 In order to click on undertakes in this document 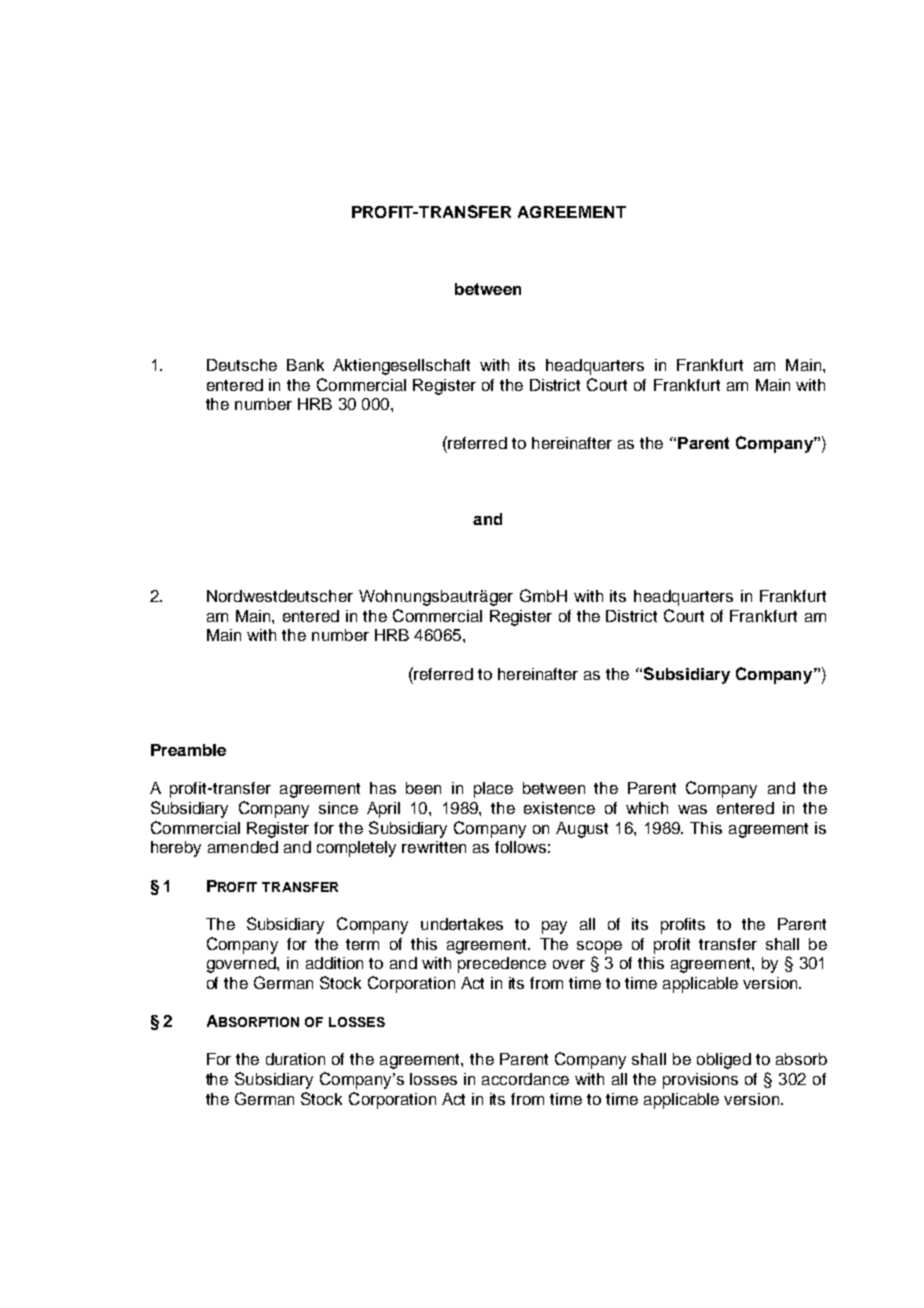, I will do `click(462, 924)`.
